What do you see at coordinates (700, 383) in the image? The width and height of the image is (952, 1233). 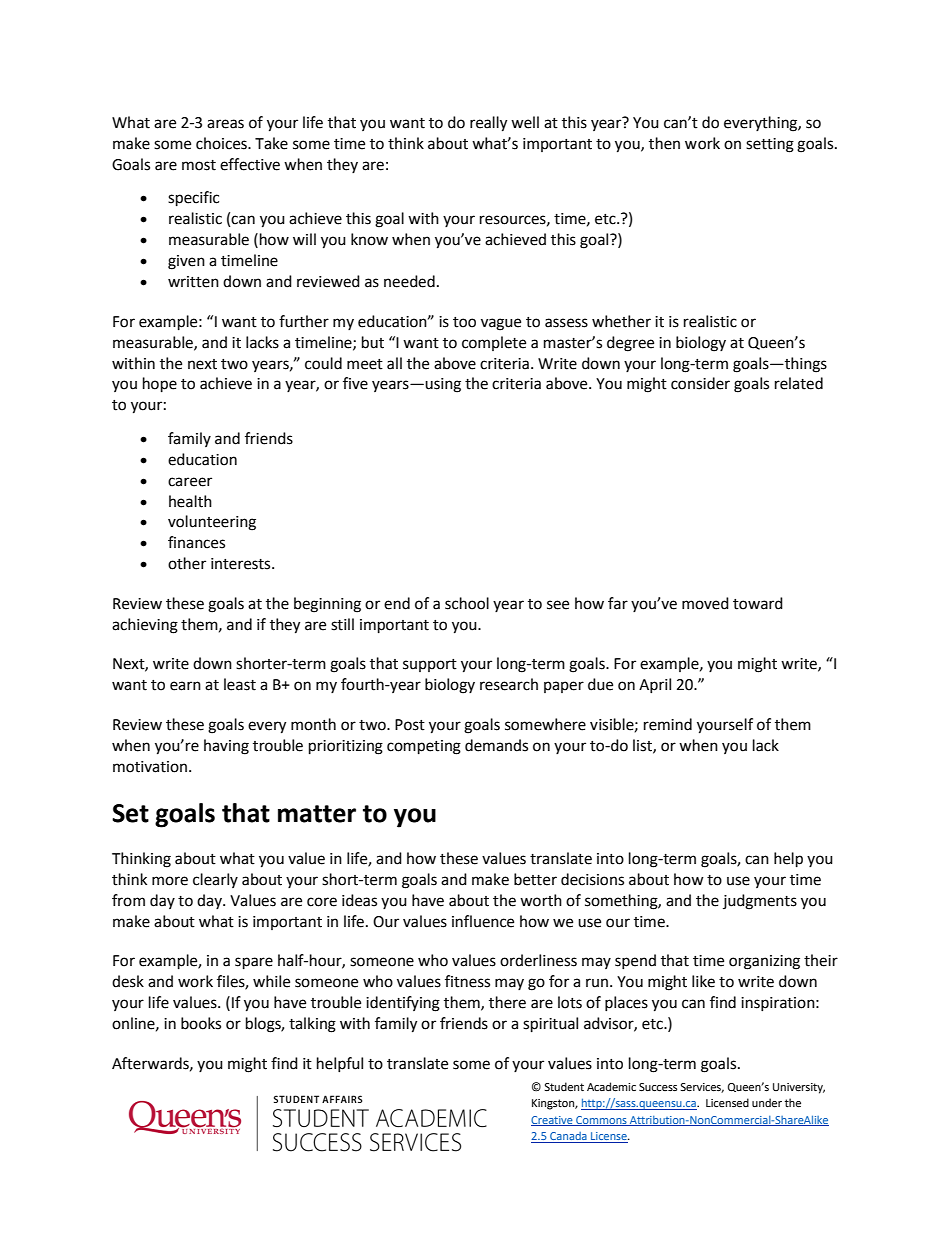 I see `consider` at bounding box center [700, 383].
